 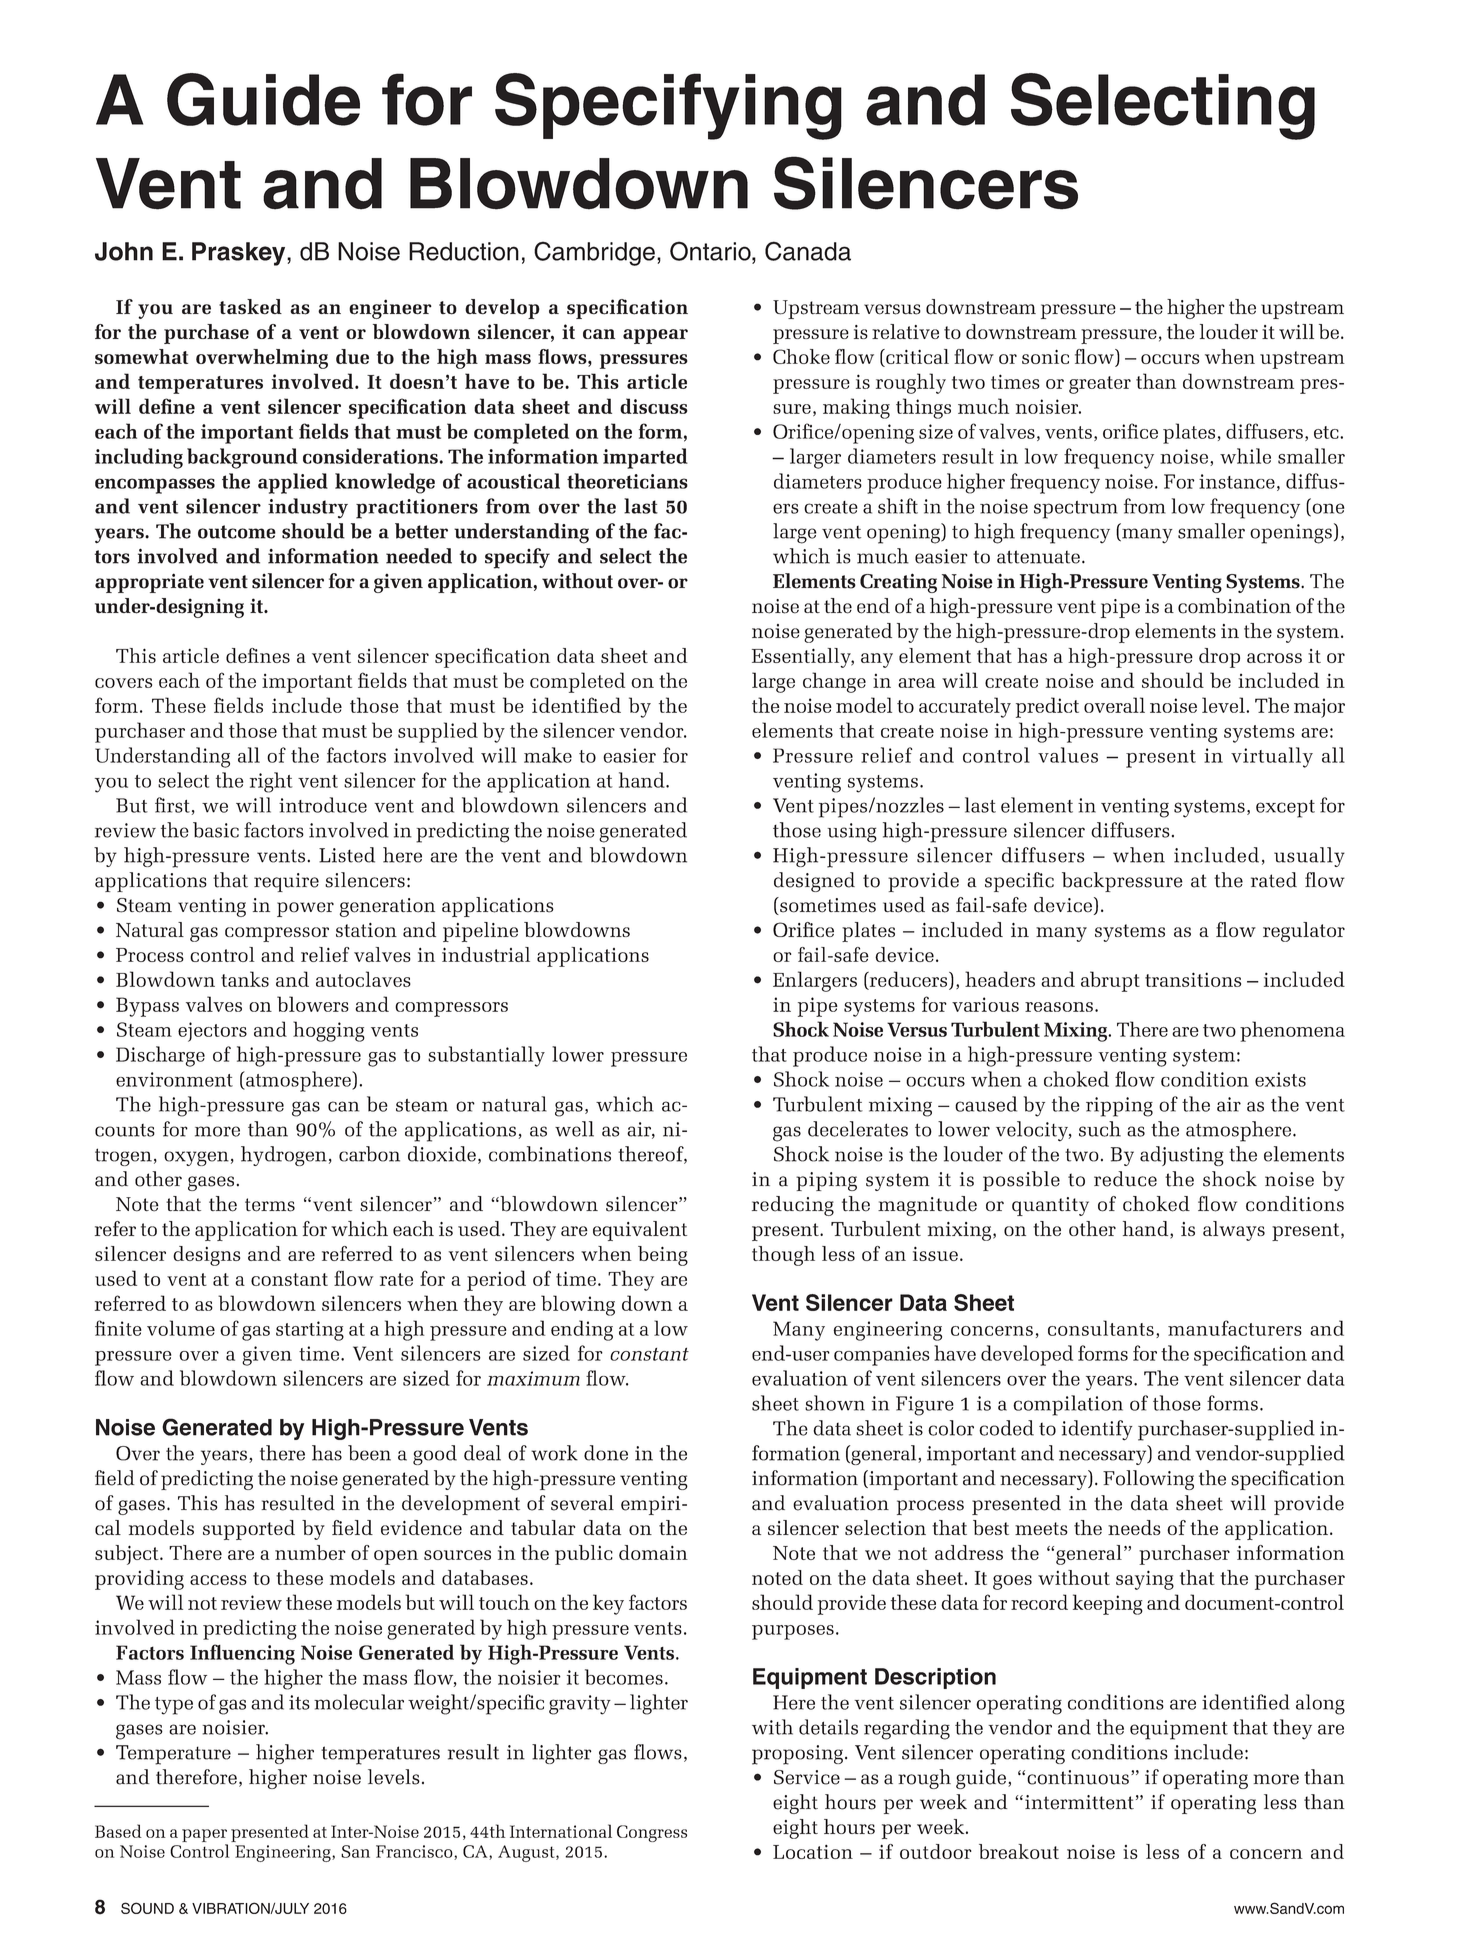 What do you see at coordinates (711, 251) in the image?
I see `Ontario` at bounding box center [711, 251].
